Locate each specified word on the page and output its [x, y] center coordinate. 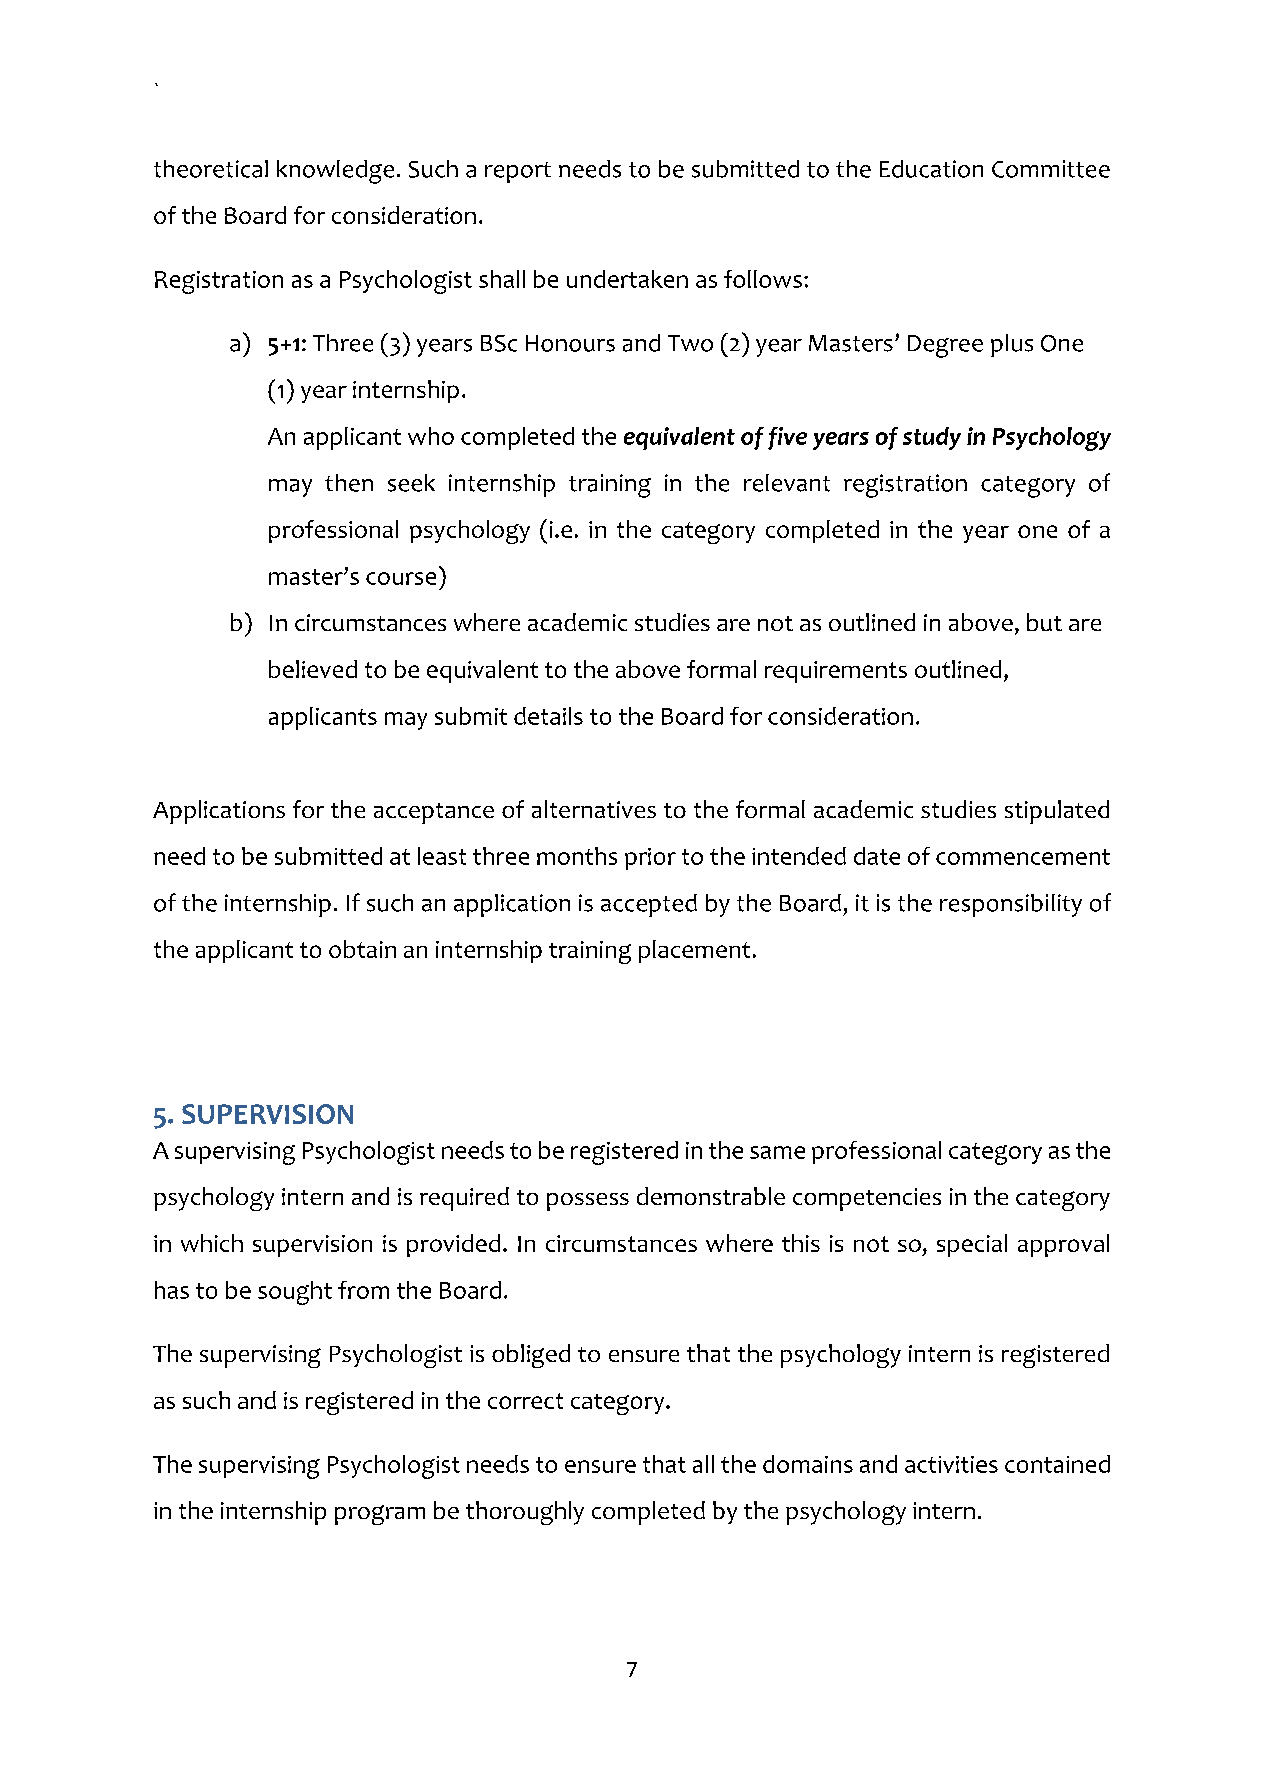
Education [931, 169]
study [932, 438]
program [380, 1515]
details [548, 716]
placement [694, 951]
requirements [836, 672]
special [972, 1245]
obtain [362, 949]
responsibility [1011, 905]
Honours [570, 343]
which [212, 1243]
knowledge [335, 172]
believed [313, 669]
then [349, 483]
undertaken [627, 279]
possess [588, 1202]
